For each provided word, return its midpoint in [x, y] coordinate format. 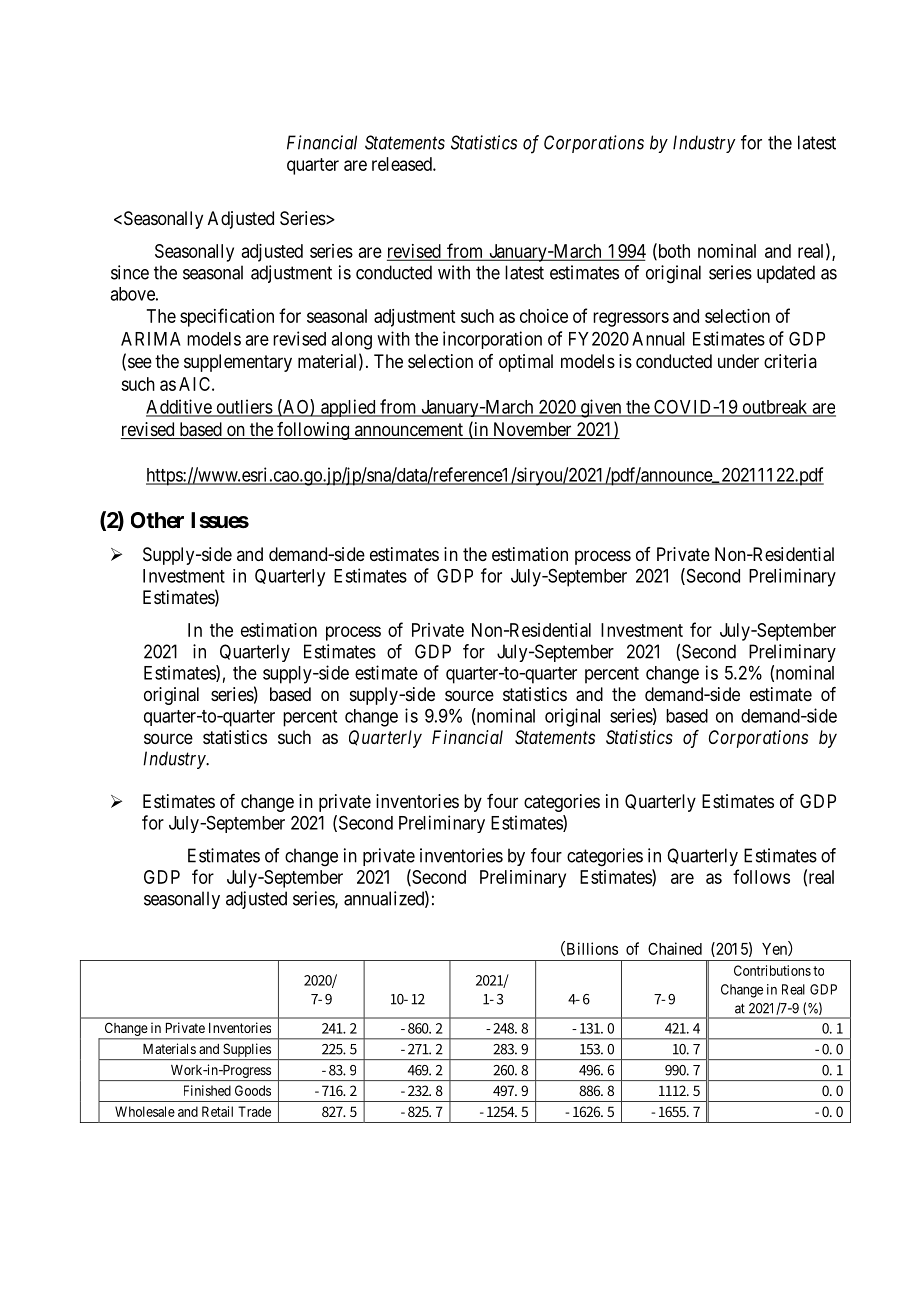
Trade [254, 1111]
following [313, 431]
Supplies [247, 1050]
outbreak [775, 408]
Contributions [772, 970]
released [403, 164]
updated [786, 274]
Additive [179, 407]
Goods [253, 1090]
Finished [207, 1090]
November [532, 430]
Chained [675, 948]
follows [761, 876]
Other [157, 520]
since [130, 272]
